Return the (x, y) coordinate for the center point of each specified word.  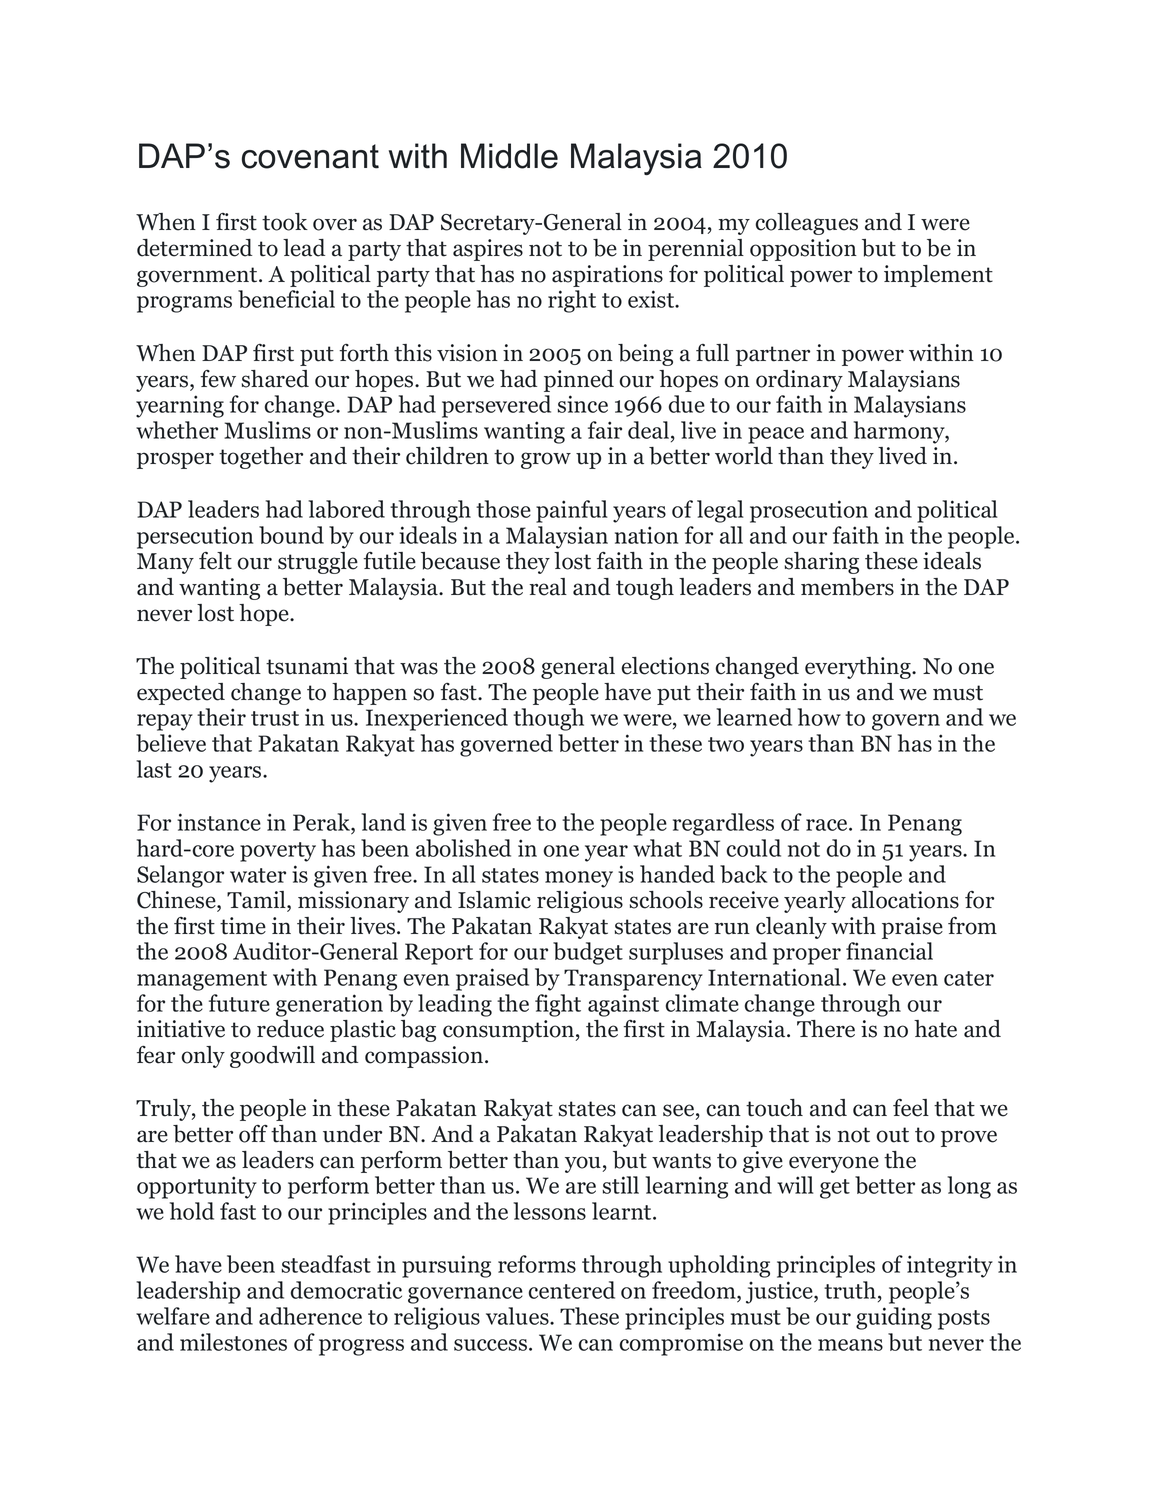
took (285, 222)
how (819, 717)
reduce (290, 1029)
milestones (233, 1342)
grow (546, 460)
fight (558, 1005)
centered (572, 1290)
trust (275, 718)
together (261, 458)
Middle (509, 156)
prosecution (809, 511)
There (826, 1029)
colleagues (806, 224)
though (548, 719)
